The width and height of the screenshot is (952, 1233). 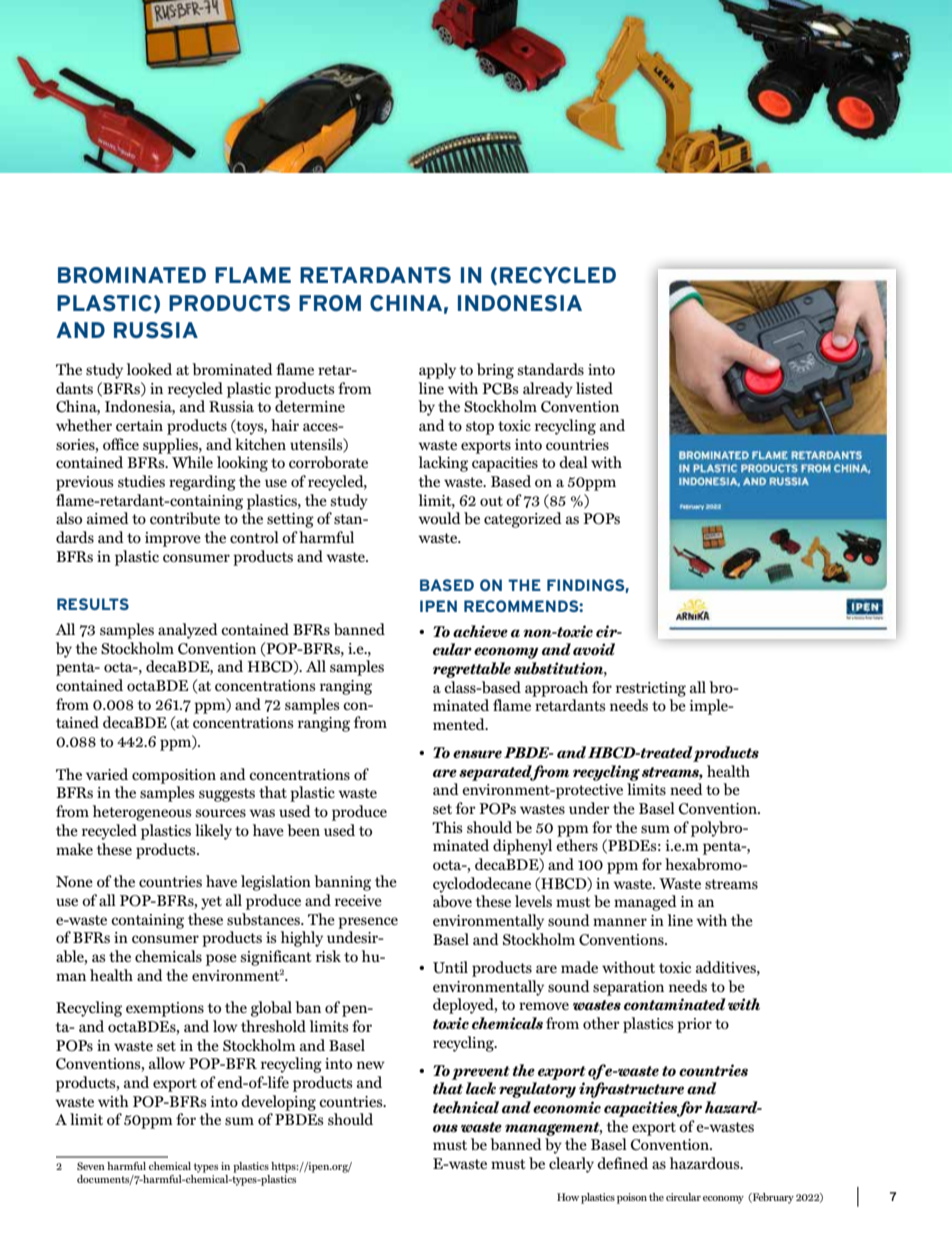 What do you see at coordinates (149, 369) in the screenshot?
I see `looked` at bounding box center [149, 369].
